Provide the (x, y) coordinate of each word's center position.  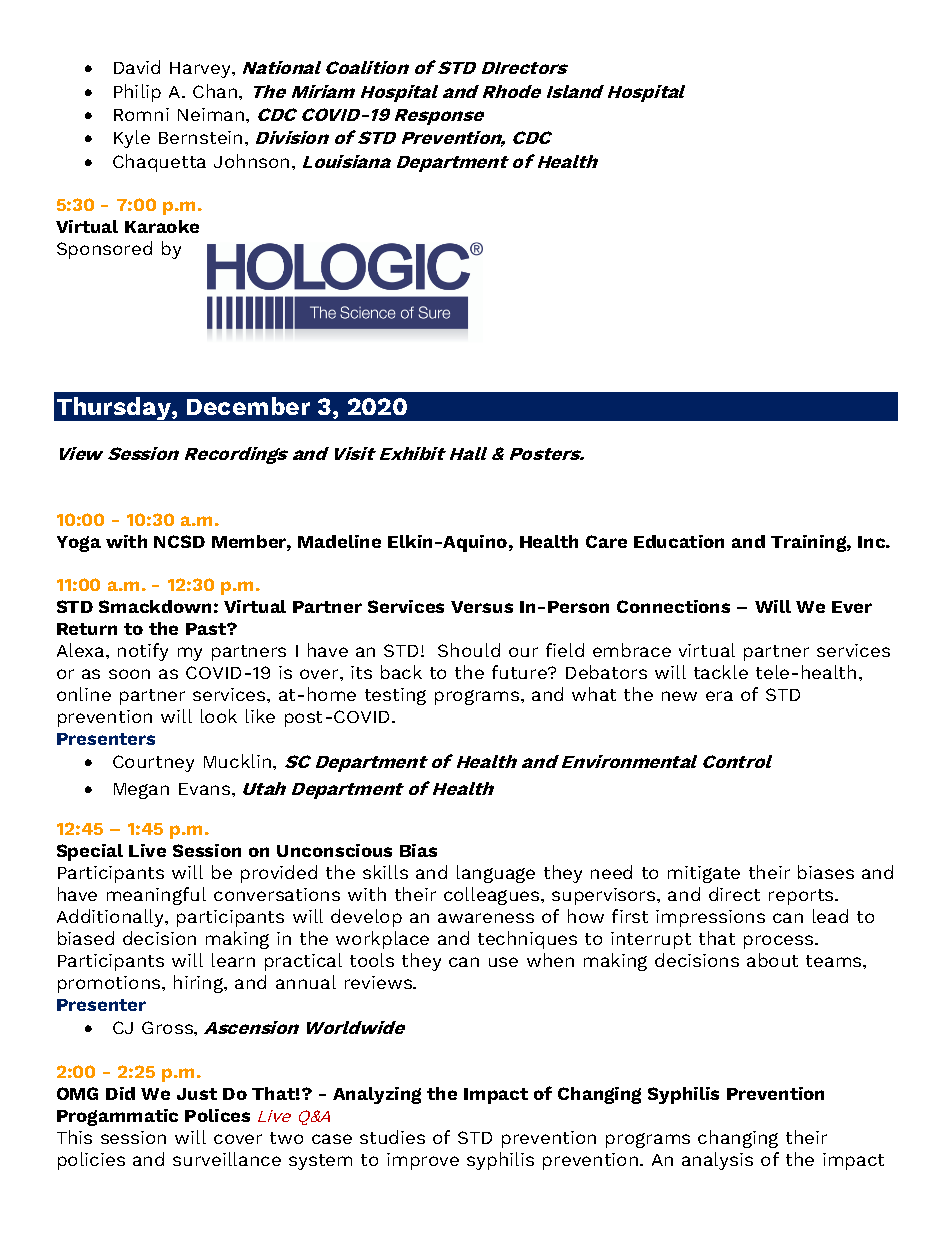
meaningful (156, 896)
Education (679, 541)
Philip (137, 93)
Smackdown (155, 606)
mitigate (704, 874)
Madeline (339, 541)
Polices (217, 1115)
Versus (482, 607)
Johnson (251, 161)
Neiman (212, 114)
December (248, 406)
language (496, 874)
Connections (673, 606)
